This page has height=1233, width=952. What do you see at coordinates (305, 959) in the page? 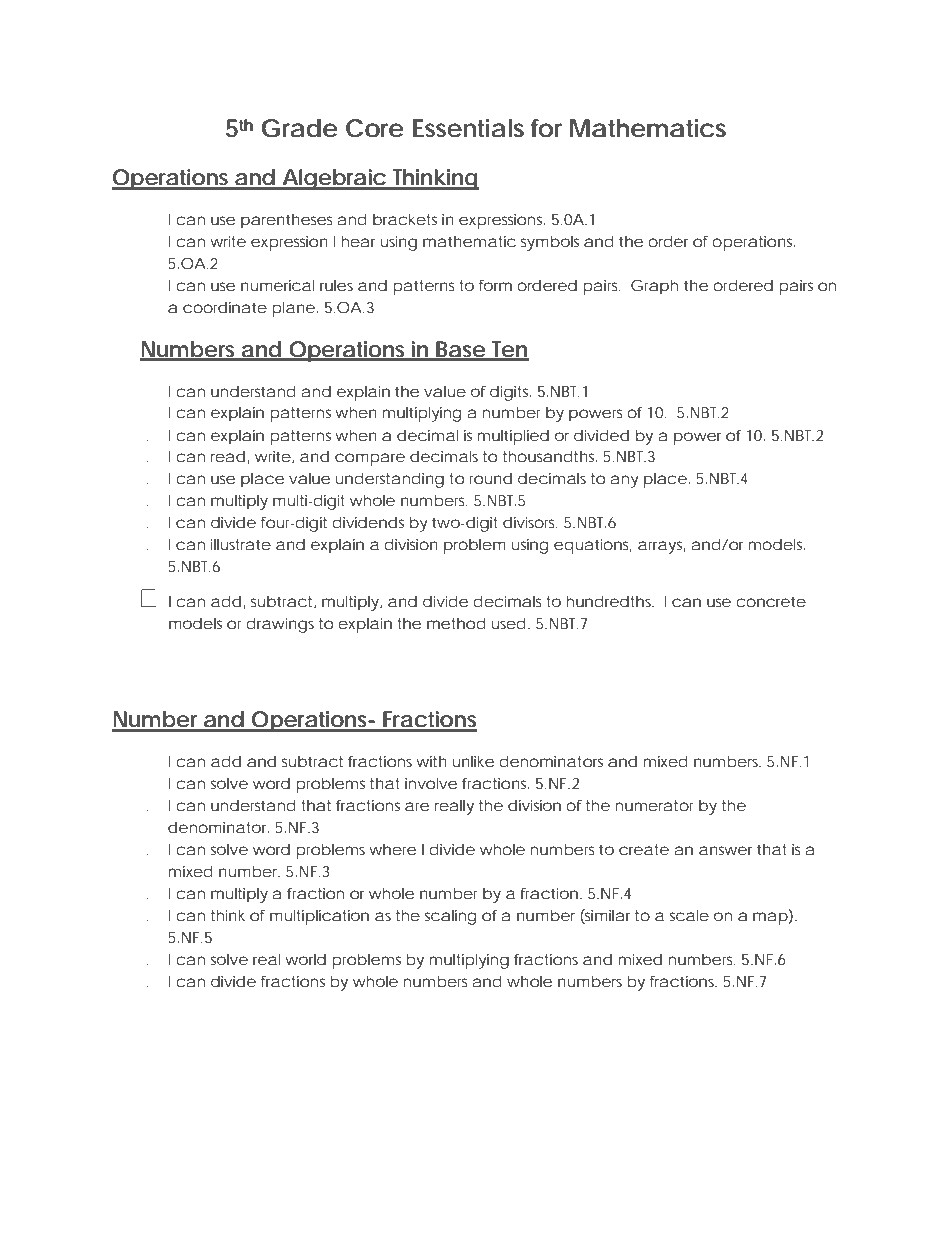
I see `world` at bounding box center [305, 959].
